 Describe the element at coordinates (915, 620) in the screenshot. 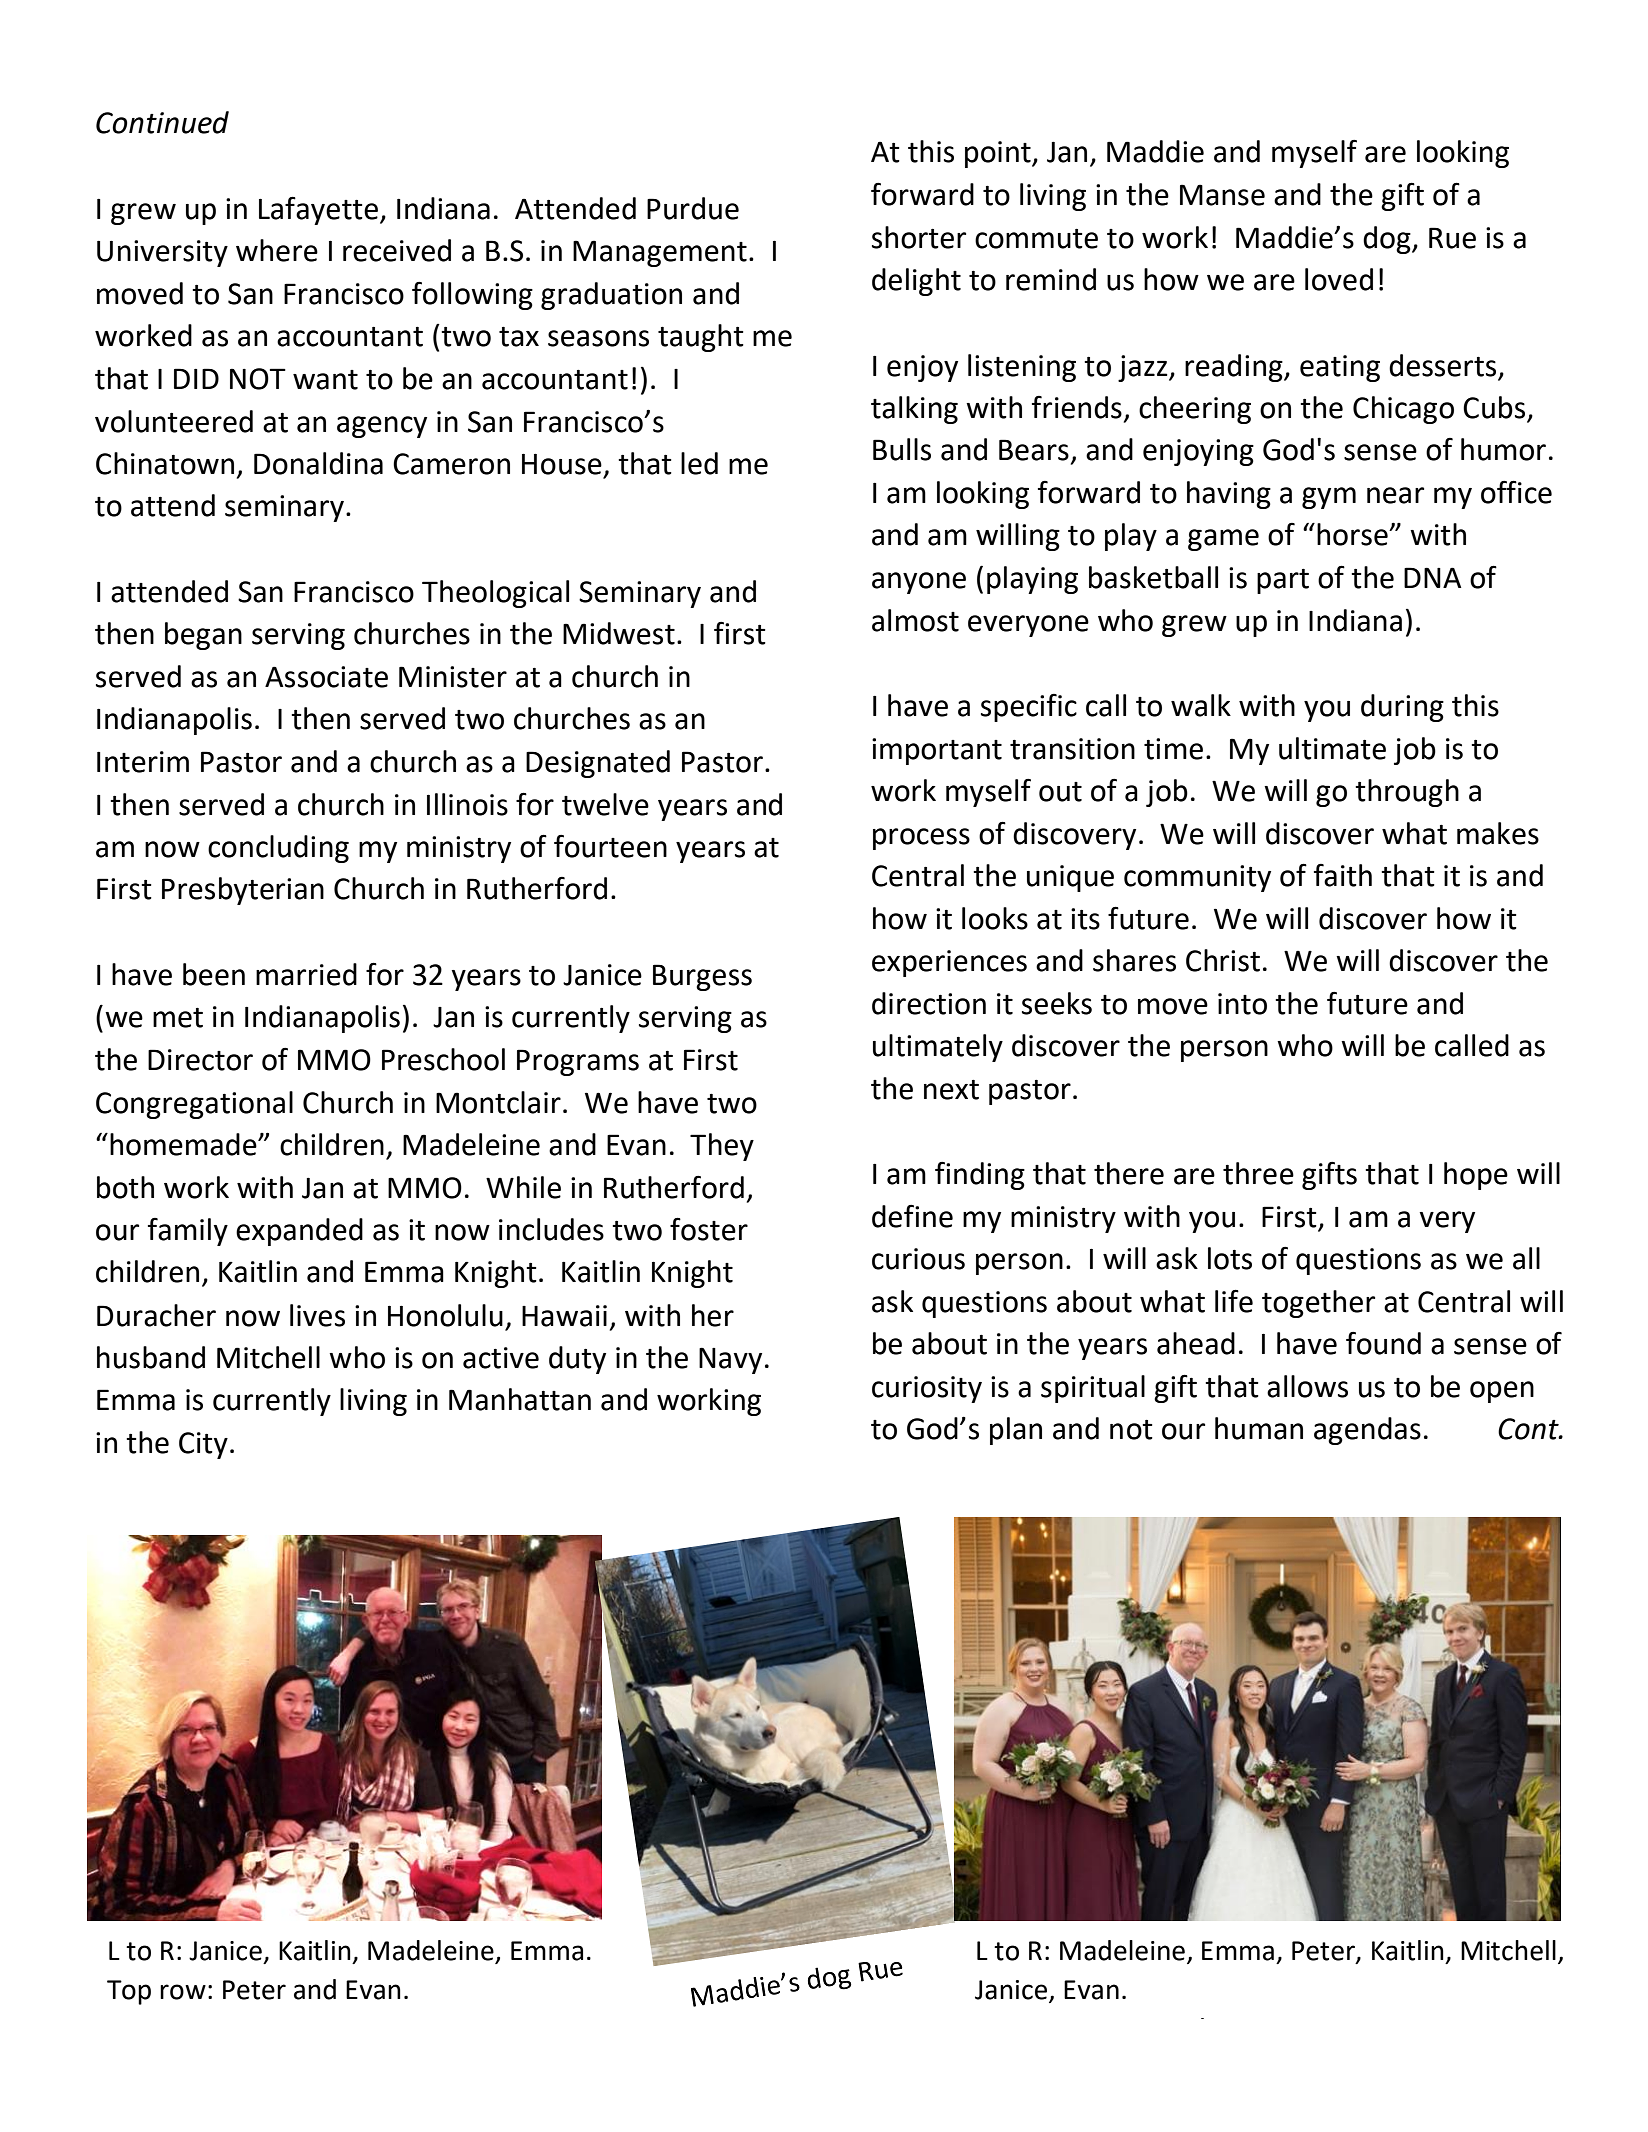

I see `almost` at that location.
